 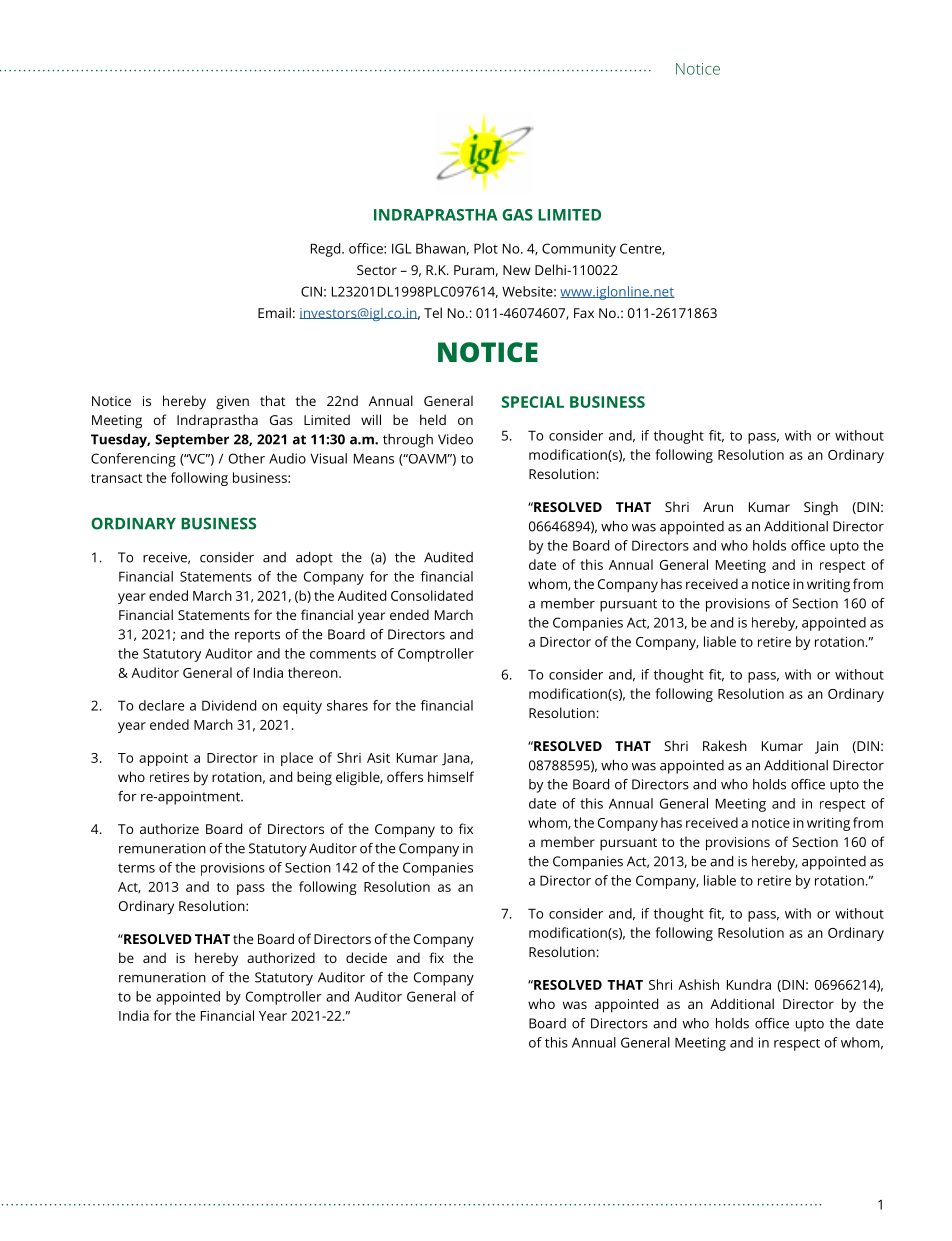 What do you see at coordinates (274, 312) in the screenshot?
I see `Email` at bounding box center [274, 312].
